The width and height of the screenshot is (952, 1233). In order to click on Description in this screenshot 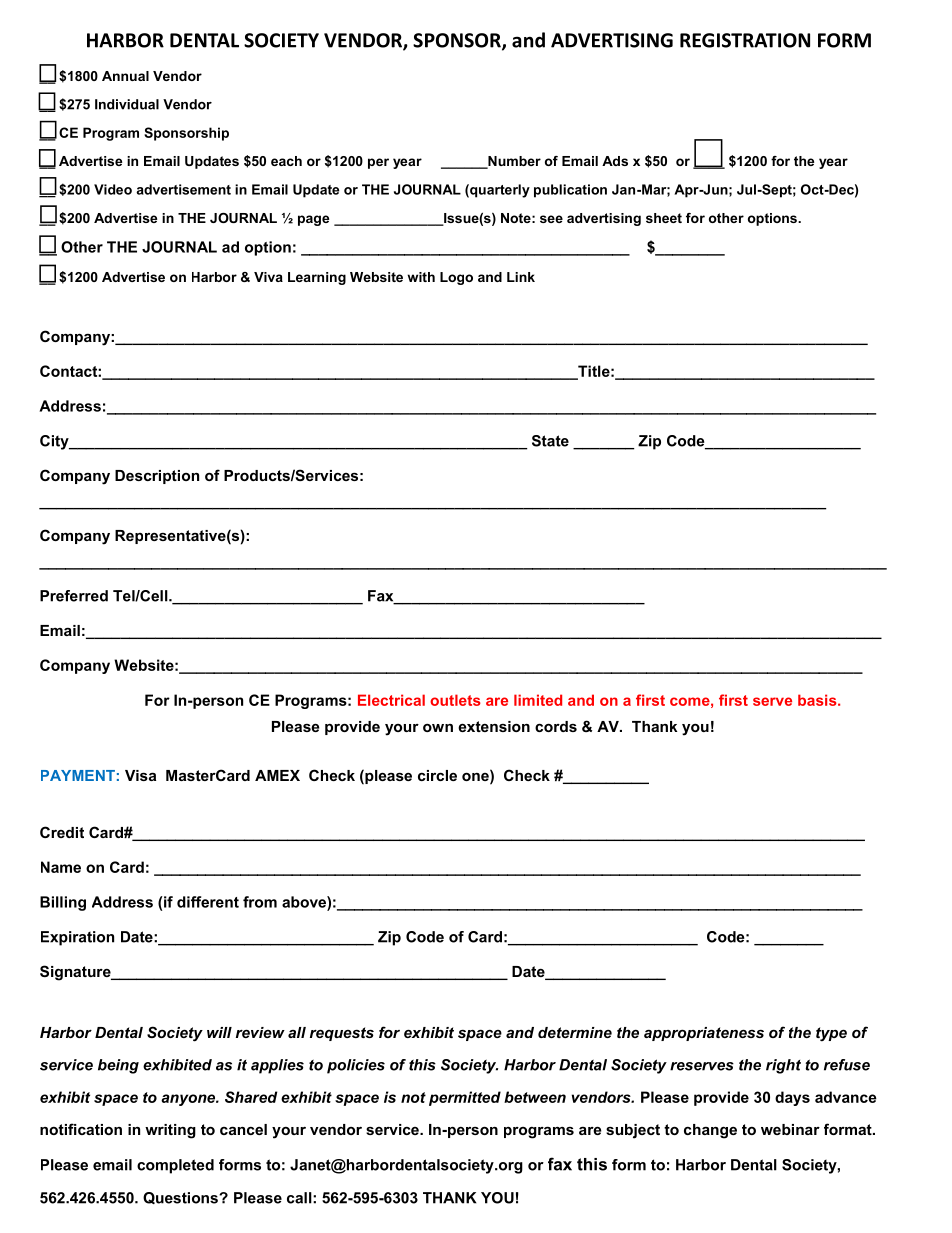, I will do `click(157, 477)`.
